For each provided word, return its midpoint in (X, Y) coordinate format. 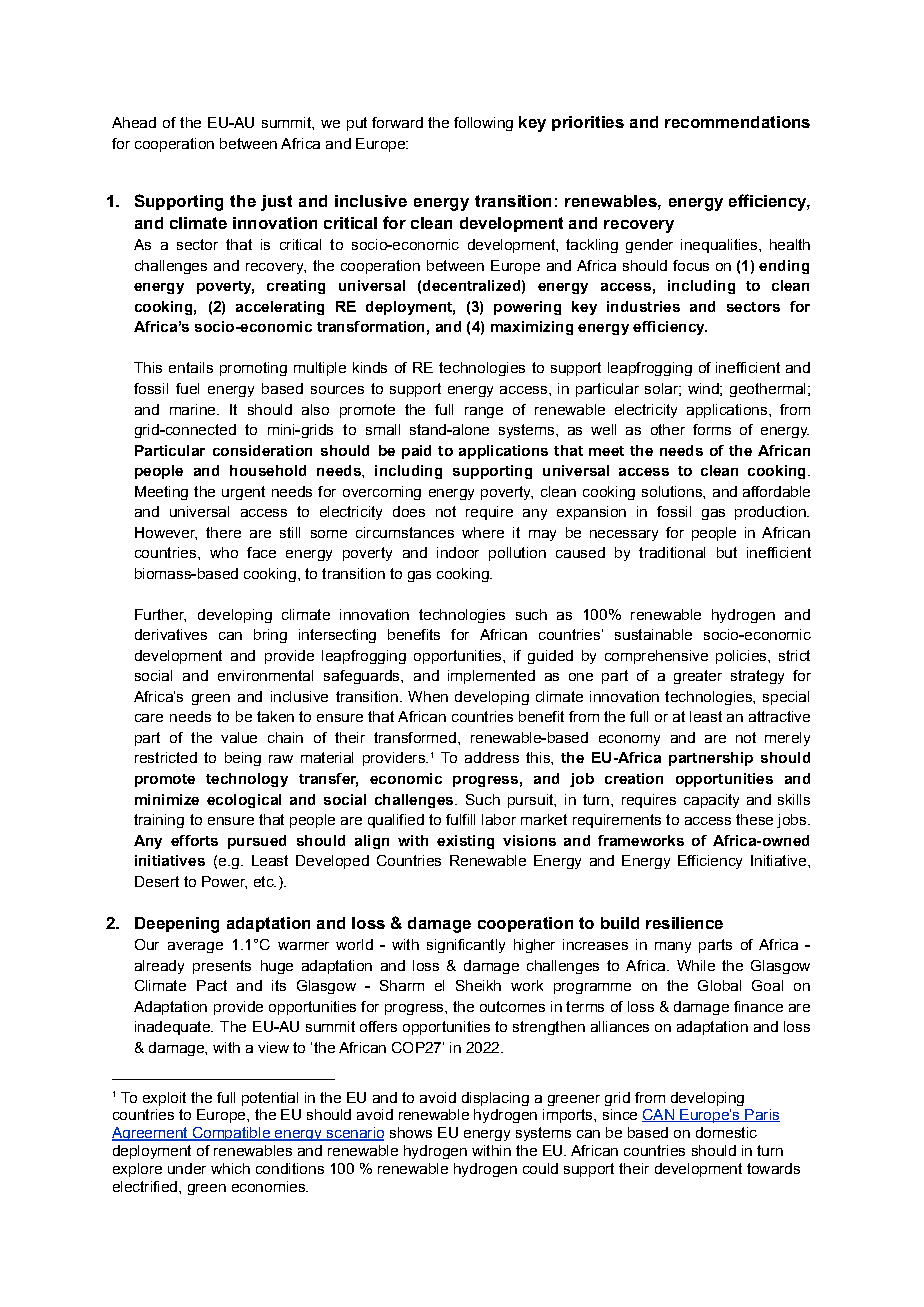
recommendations (737, 122)
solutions (673, 491)
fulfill (460, 819)
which (230, 1168)
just (276, 203)
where (483, 532)
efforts (194, 840)
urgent (243, 493)
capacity (711, 801)
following (483, 124)
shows (411, 1132)
